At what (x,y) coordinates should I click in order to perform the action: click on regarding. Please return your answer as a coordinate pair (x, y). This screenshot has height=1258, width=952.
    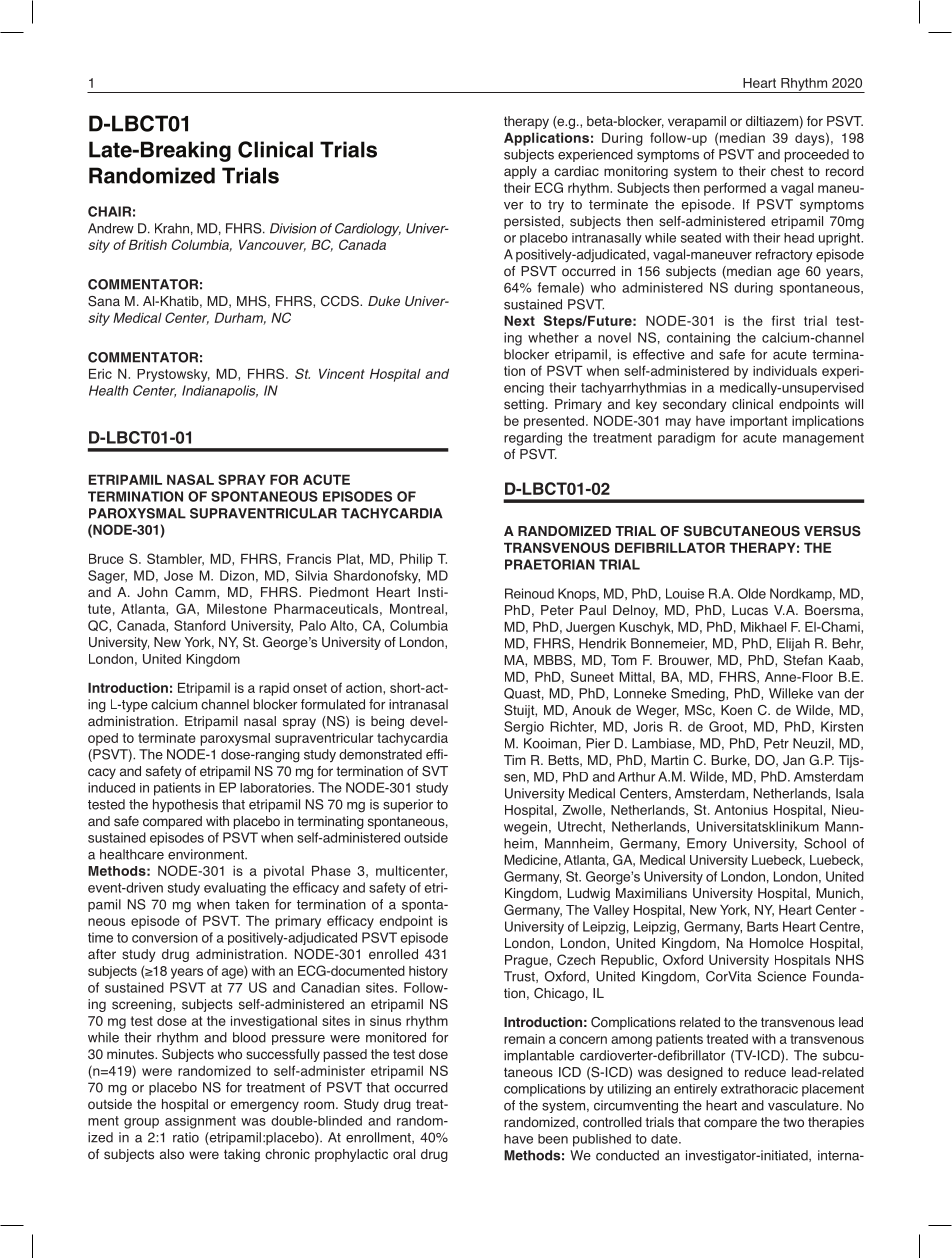
    Looking at the image, I should click on (533, 439).
